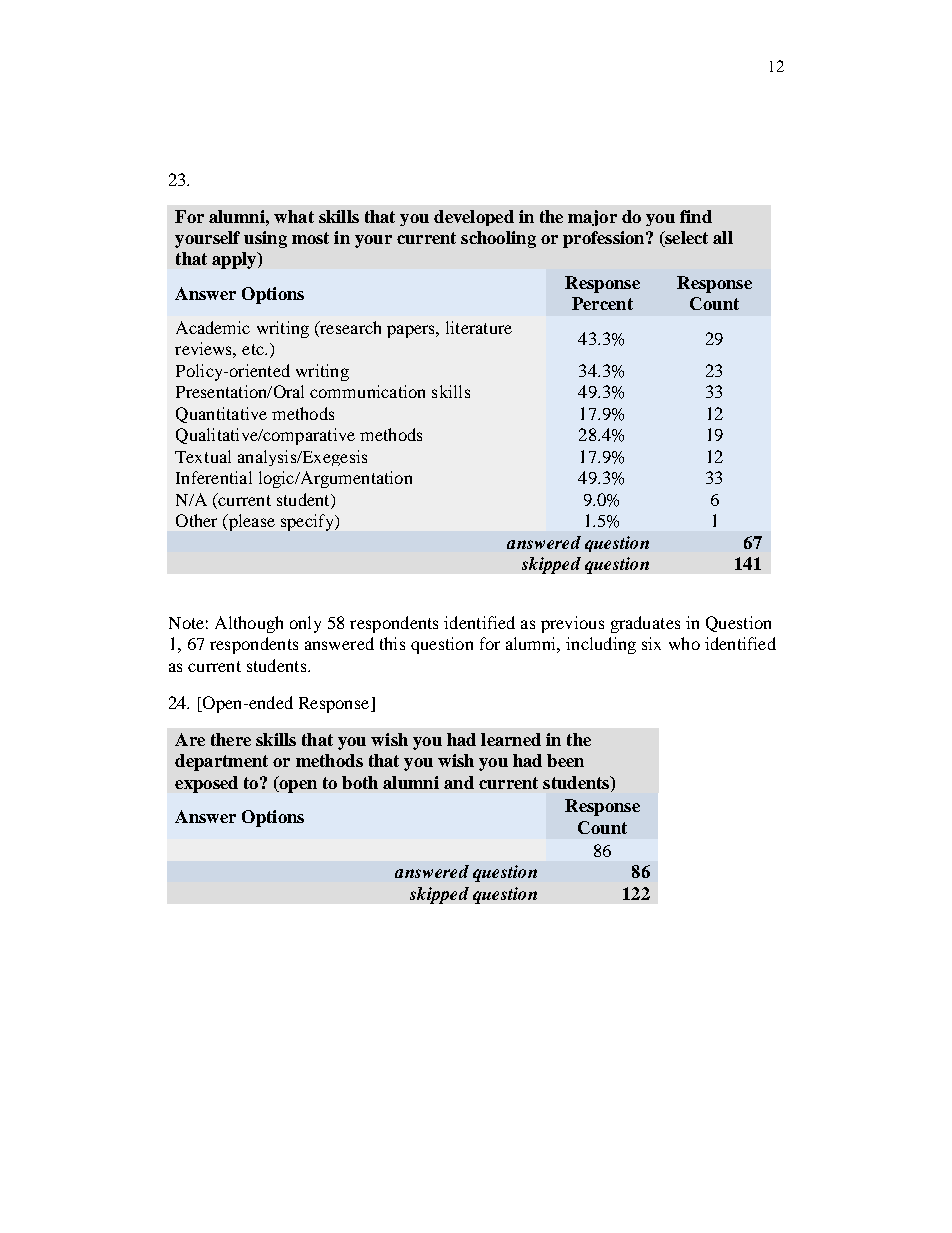  I want to click on select, so click(685, 239).
